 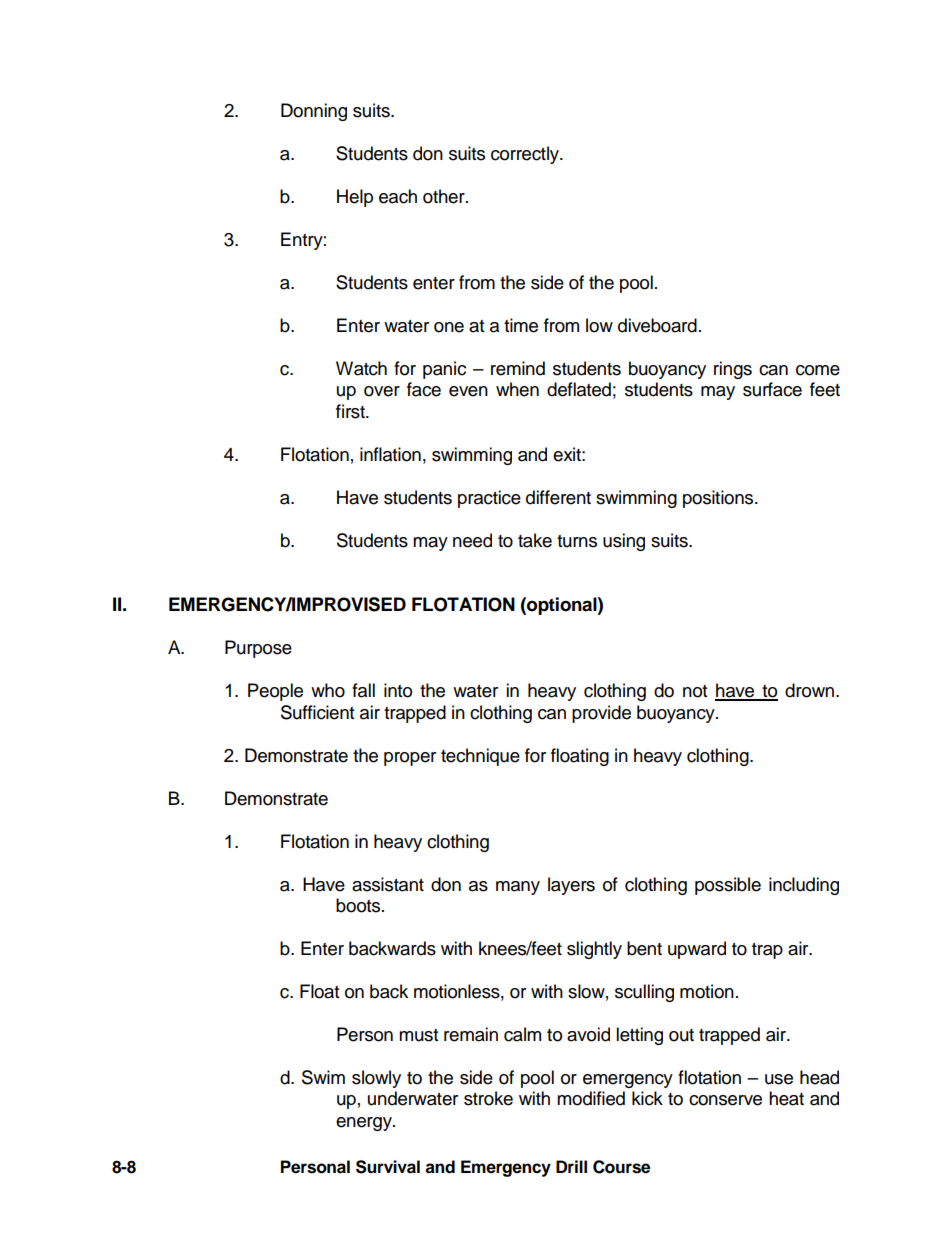 I want to click on energy, so click(x=365, y=1124).
